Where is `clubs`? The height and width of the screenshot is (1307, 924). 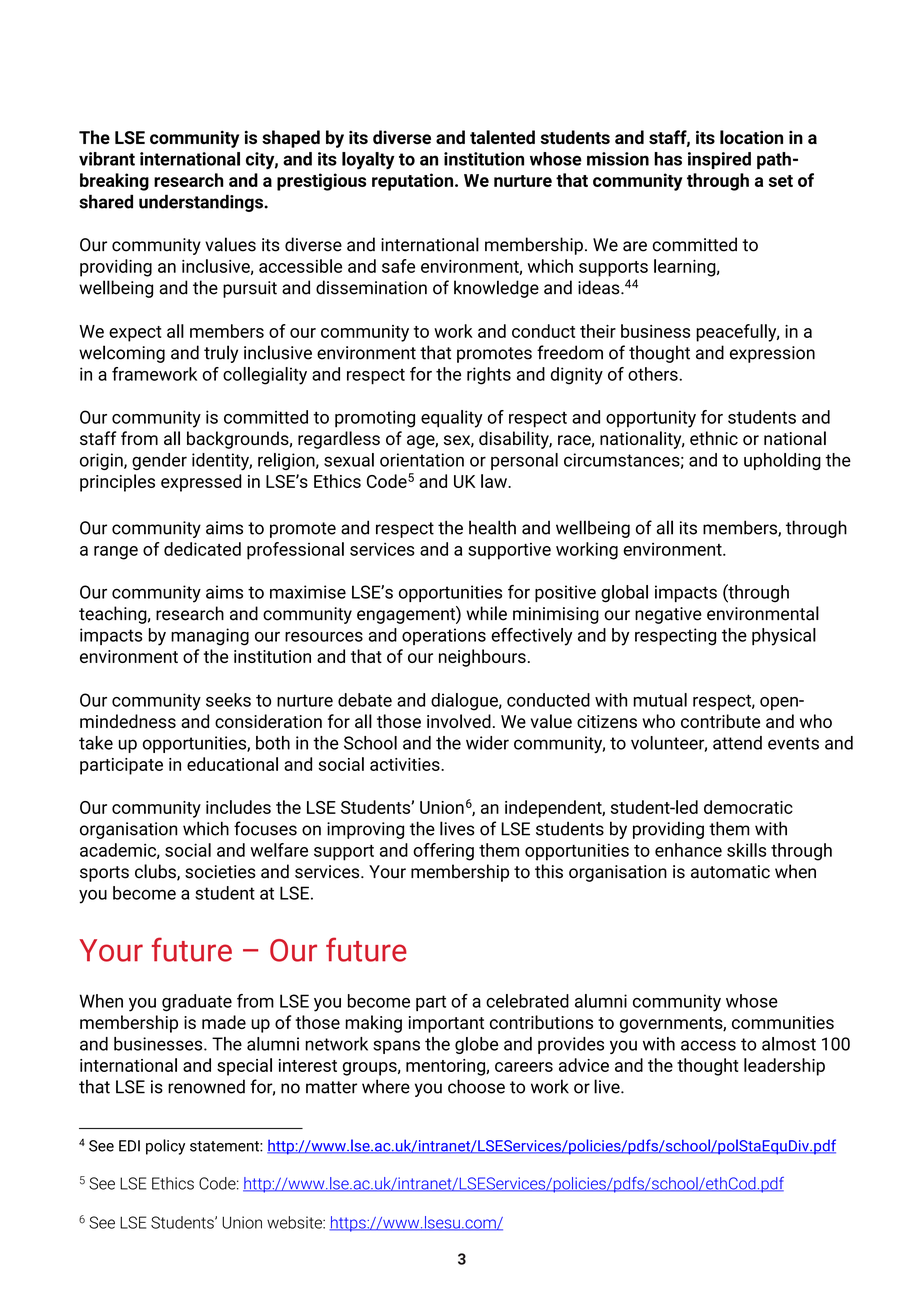 clubs is located at coordinates (156, 872).
